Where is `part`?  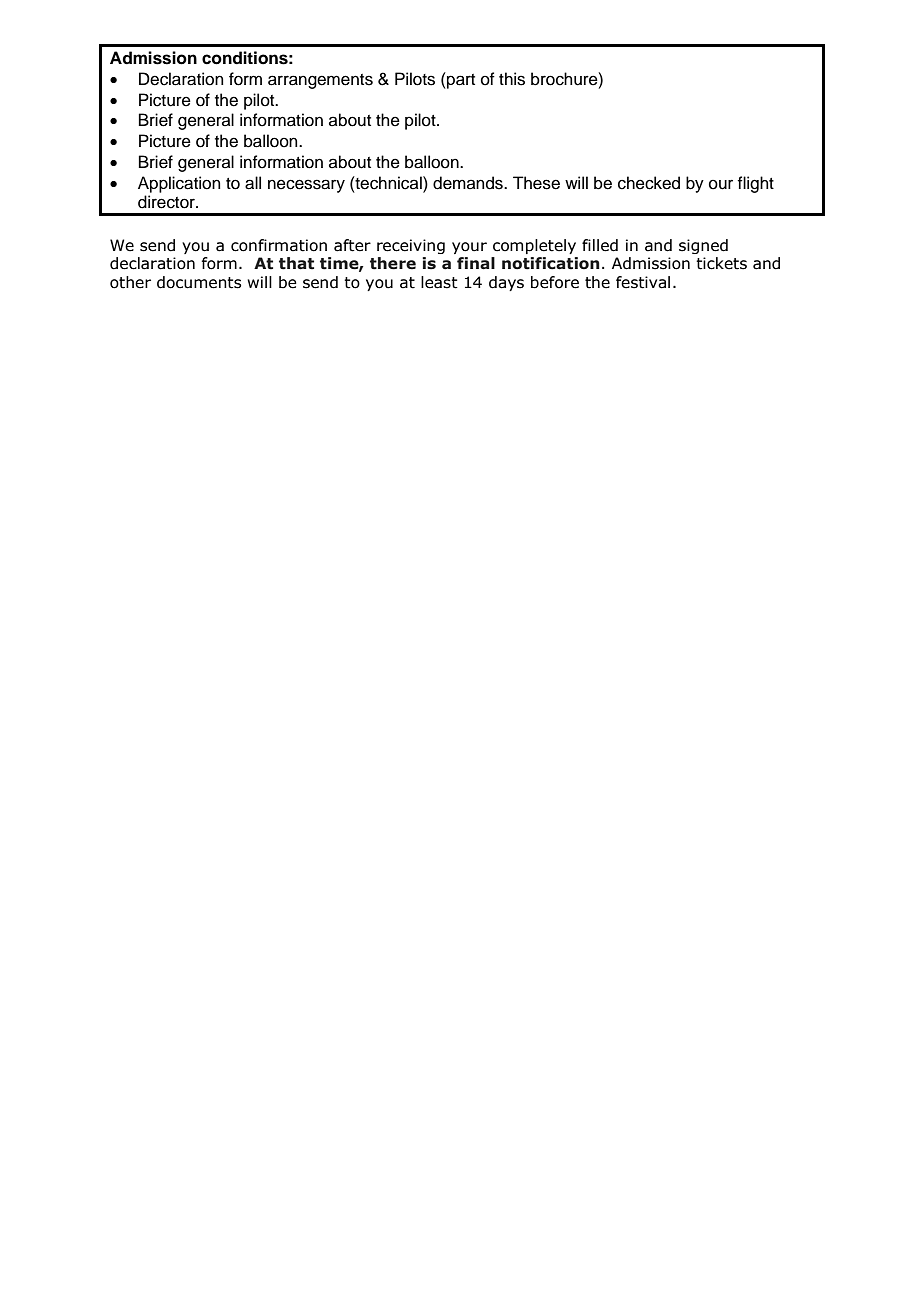 part is located at coordinates (460, 80).
